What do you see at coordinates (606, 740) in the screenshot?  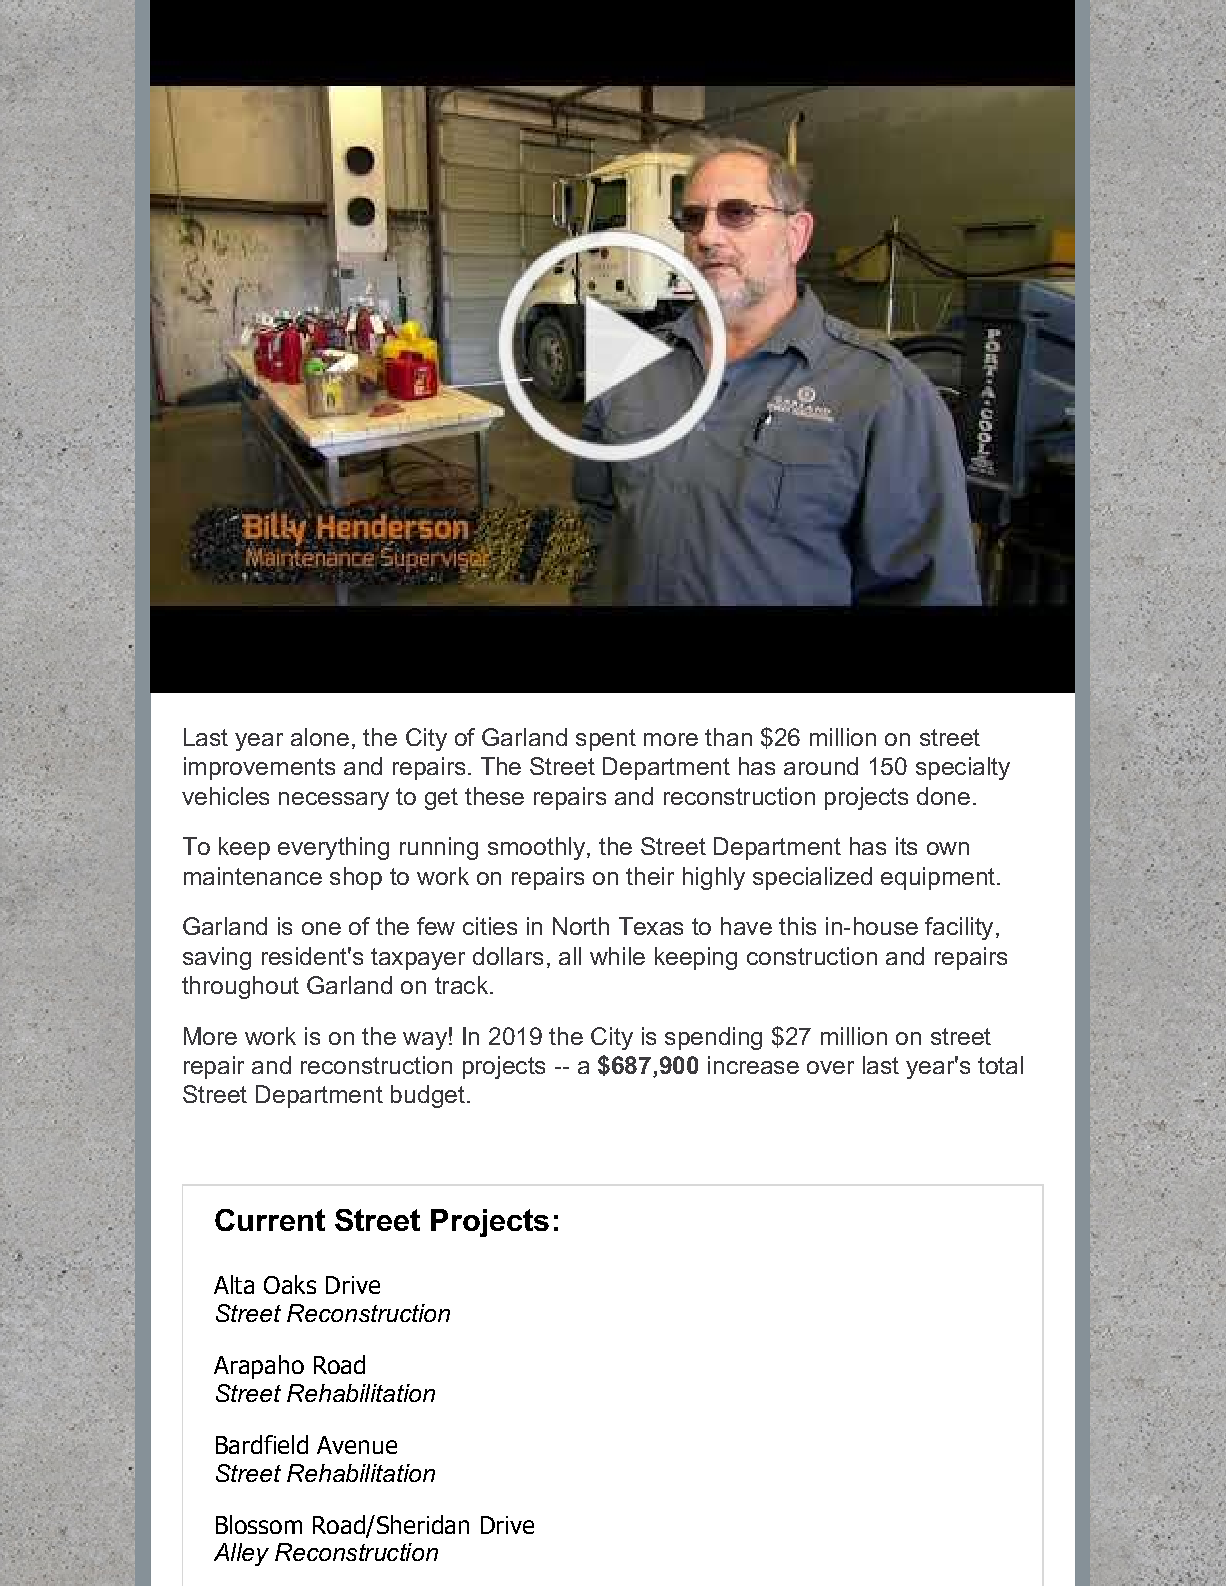 I see `spent` at bounding box center [606, 740].
